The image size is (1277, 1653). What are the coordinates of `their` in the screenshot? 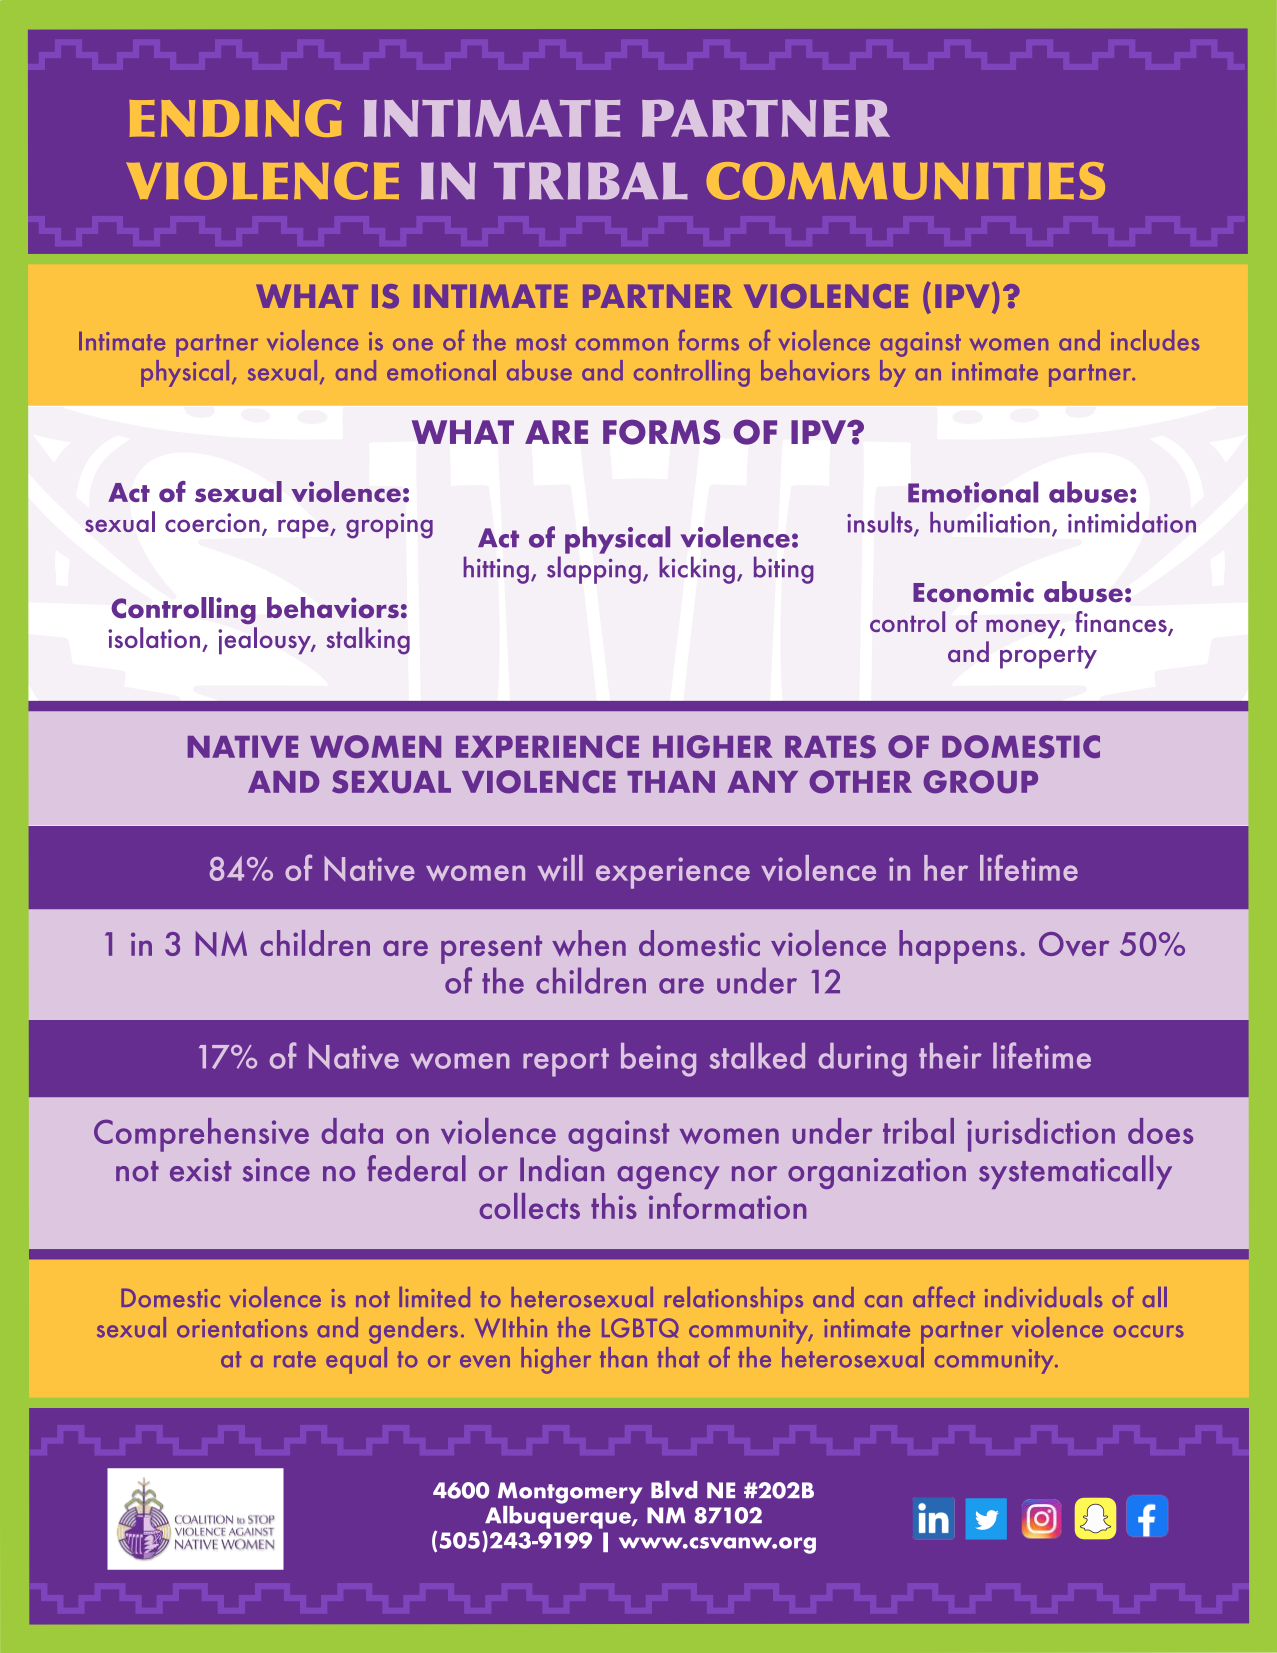 It's located at (950, 1056).
